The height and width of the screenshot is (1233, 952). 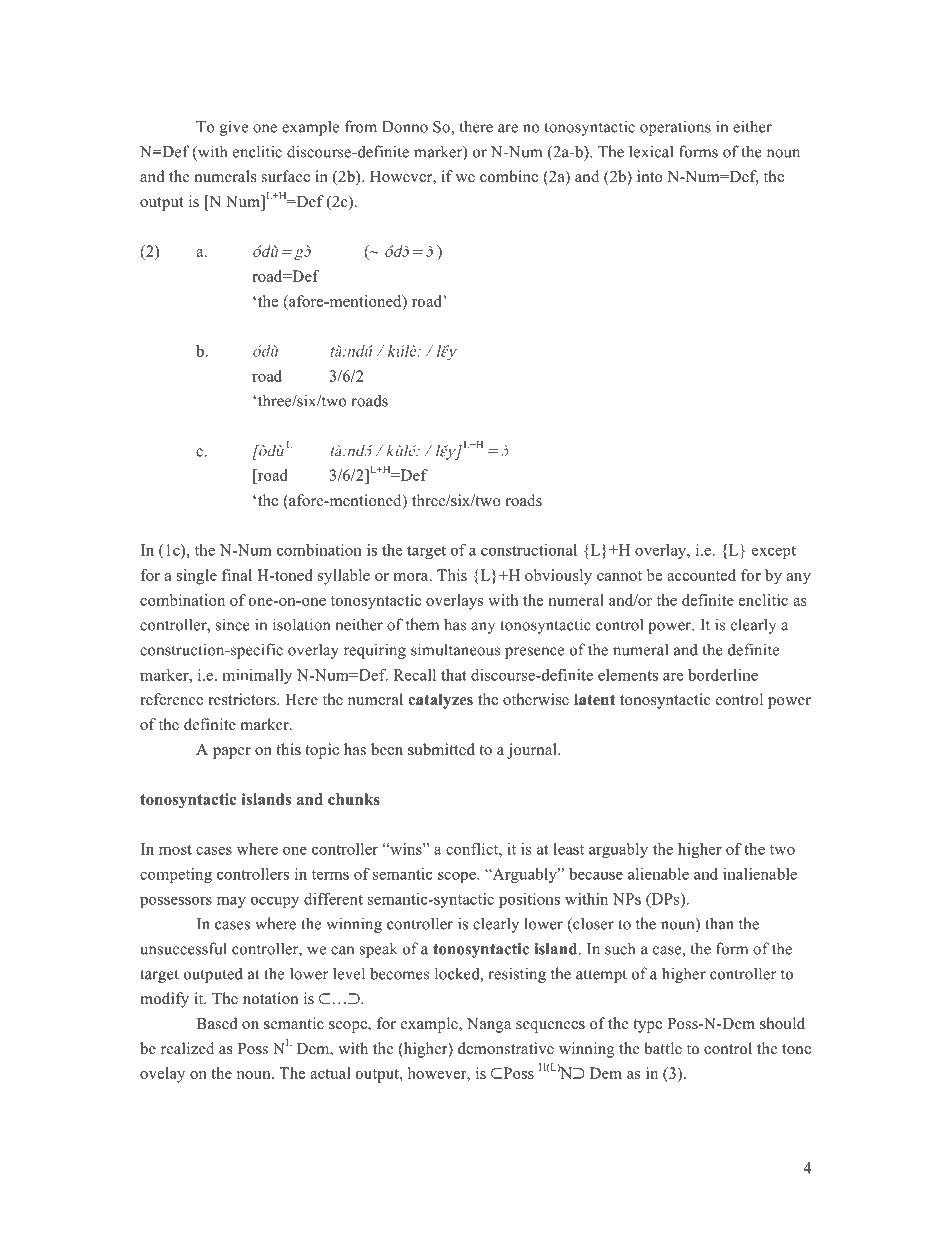 I want to click on operations, so click(x=675, y=128).
